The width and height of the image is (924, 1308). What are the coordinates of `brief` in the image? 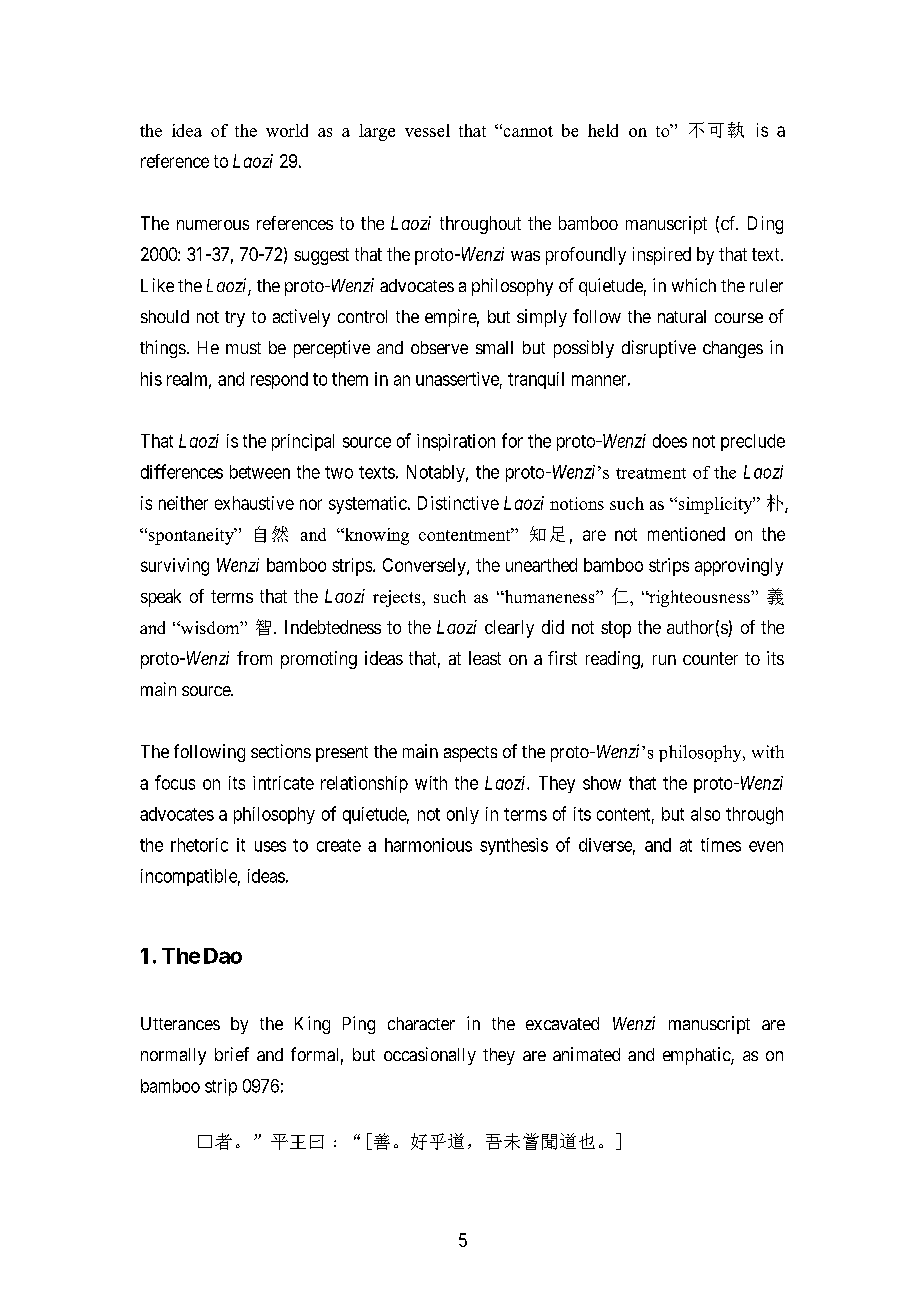 It's located at (232, 1054).
